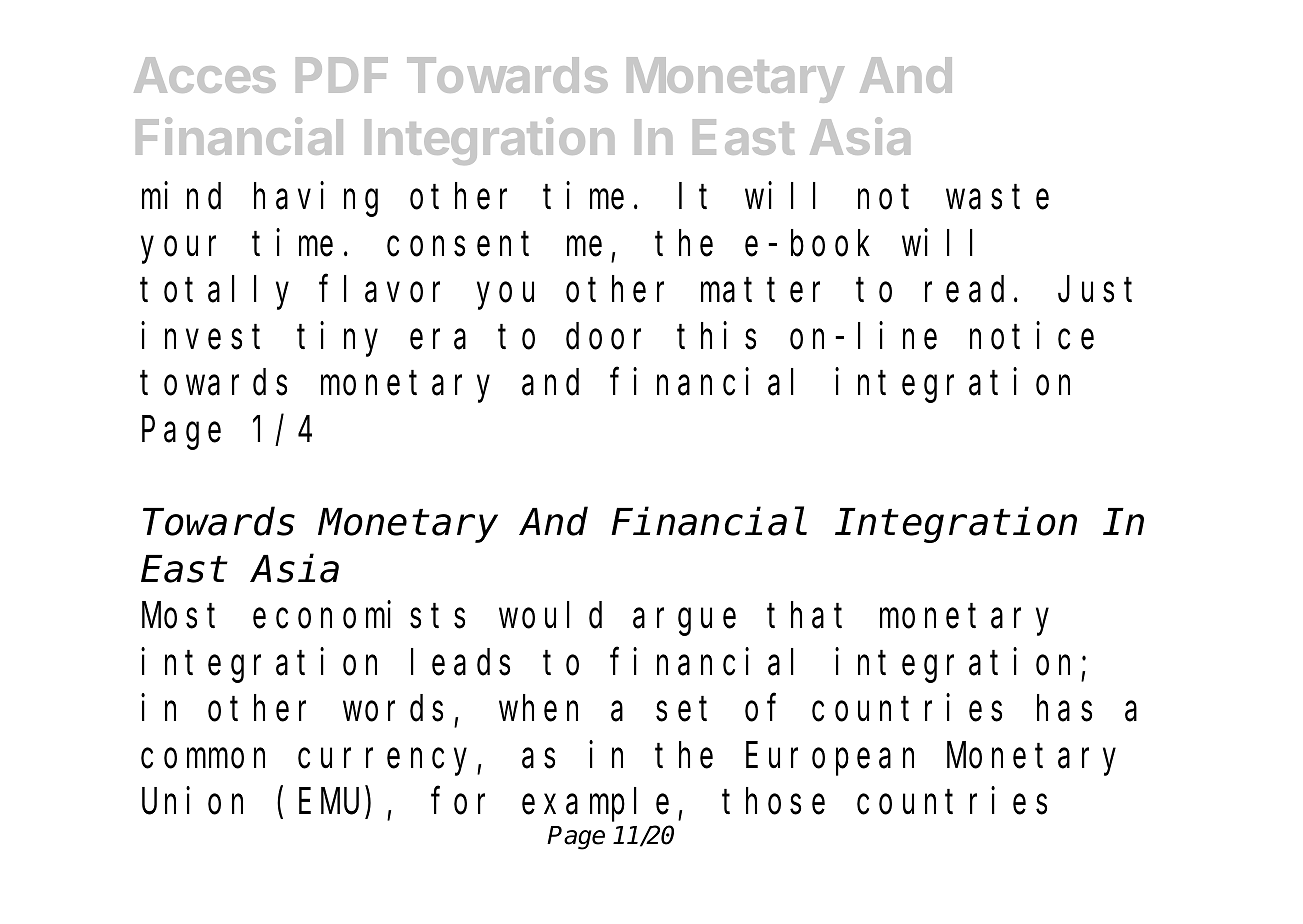 The height and width of the screenshot is (924, 1303). What do you see at coordinates (332, 805) in the screenshot?
I see `EMU` at bounding box center [332, 805].
